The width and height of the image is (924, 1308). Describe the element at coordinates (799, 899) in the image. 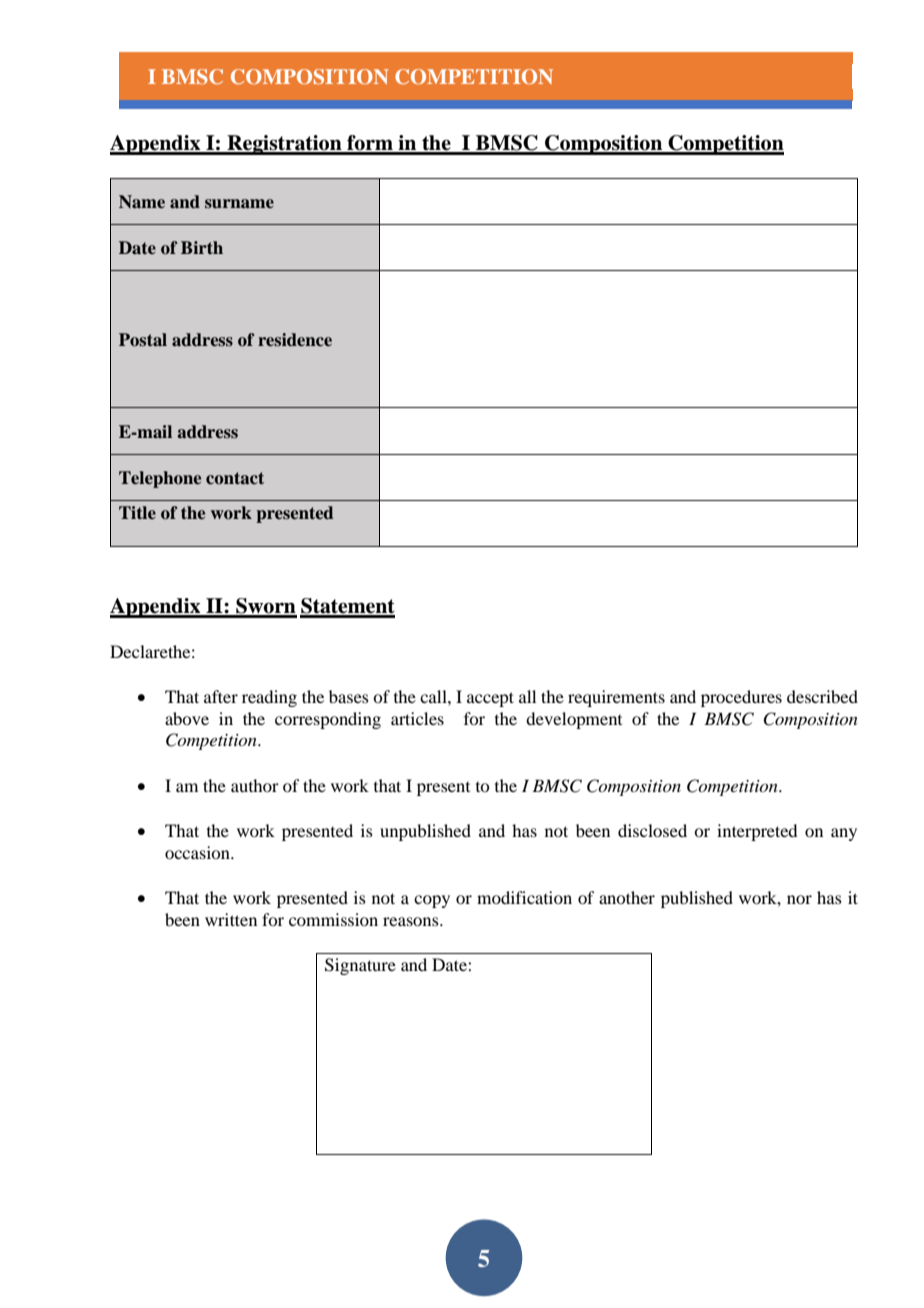

I see `nor` at that location.
